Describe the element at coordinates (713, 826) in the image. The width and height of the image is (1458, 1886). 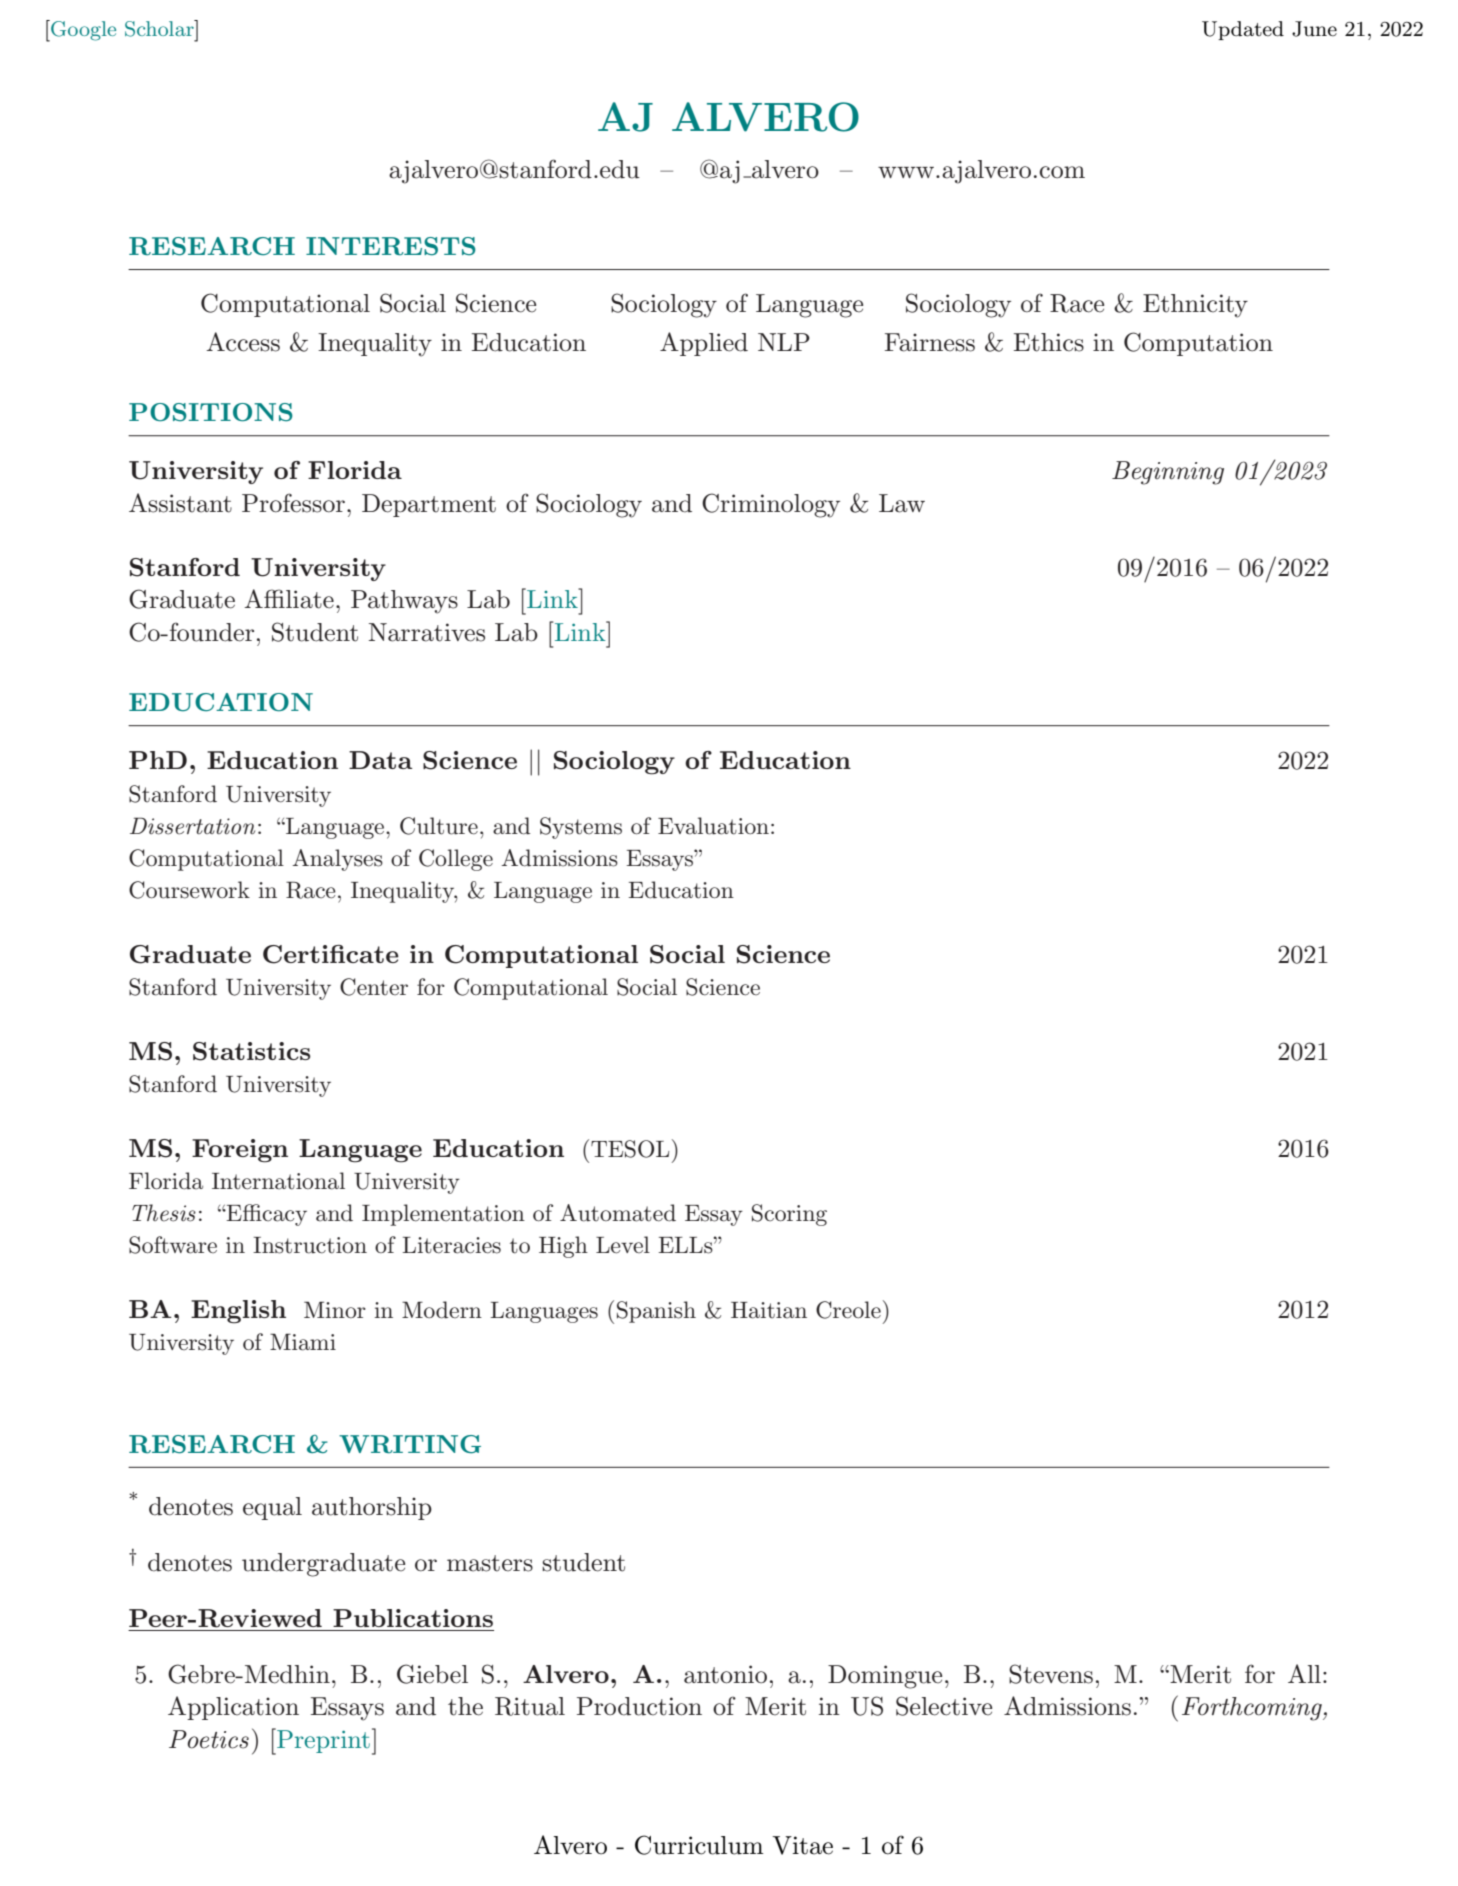
I see `Evaluation` at that location.
